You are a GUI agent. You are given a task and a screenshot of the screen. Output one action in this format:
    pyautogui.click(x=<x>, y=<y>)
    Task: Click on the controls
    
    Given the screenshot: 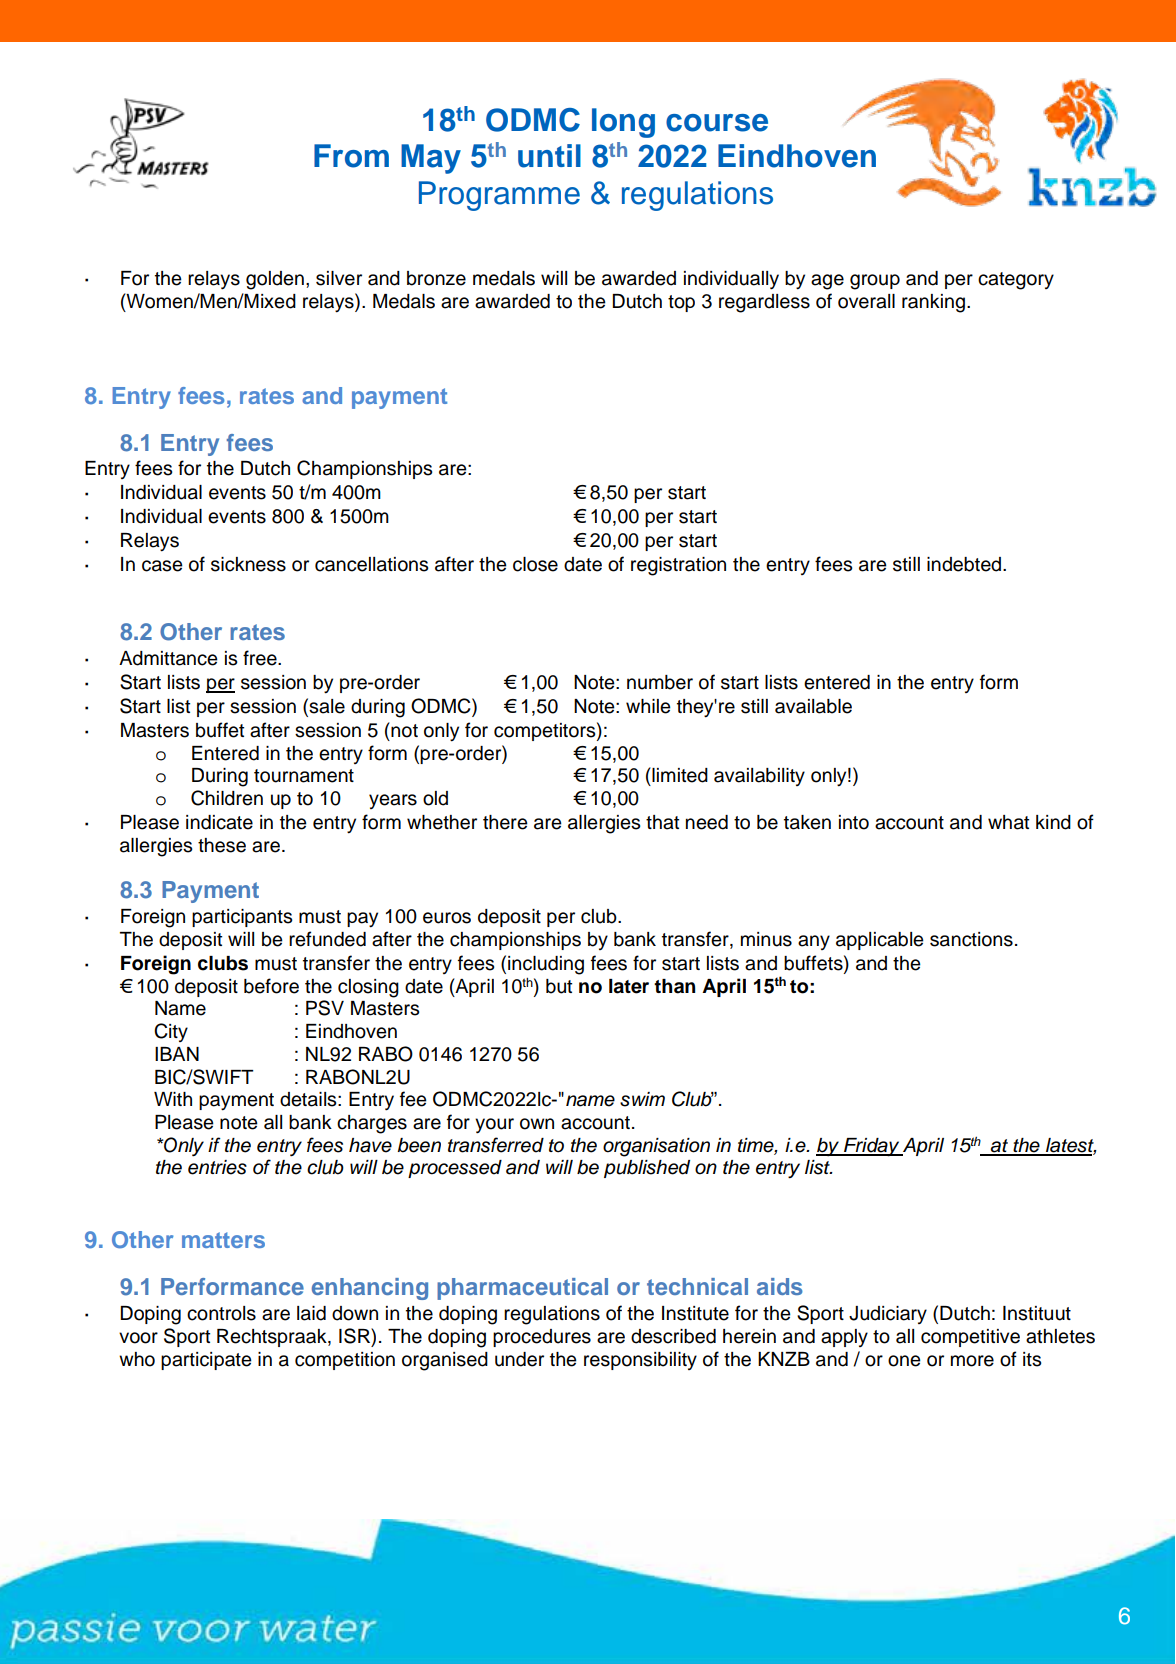 What is the action you would take?
    pyautogui.click(x=221, y=1313)
